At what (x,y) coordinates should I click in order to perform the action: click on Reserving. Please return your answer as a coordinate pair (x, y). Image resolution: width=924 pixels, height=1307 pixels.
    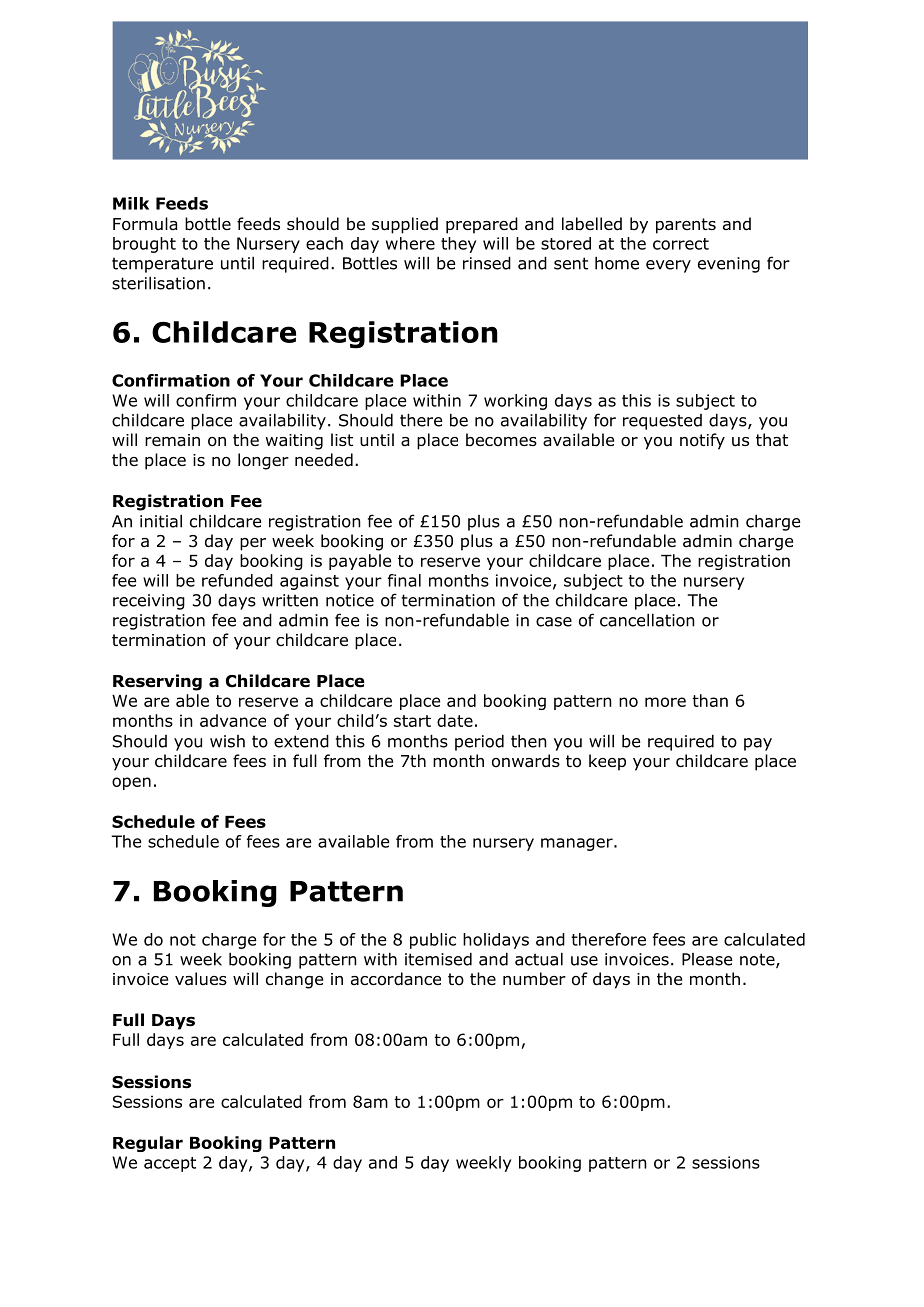
    Looking at the image, I should click on (157, 682).
